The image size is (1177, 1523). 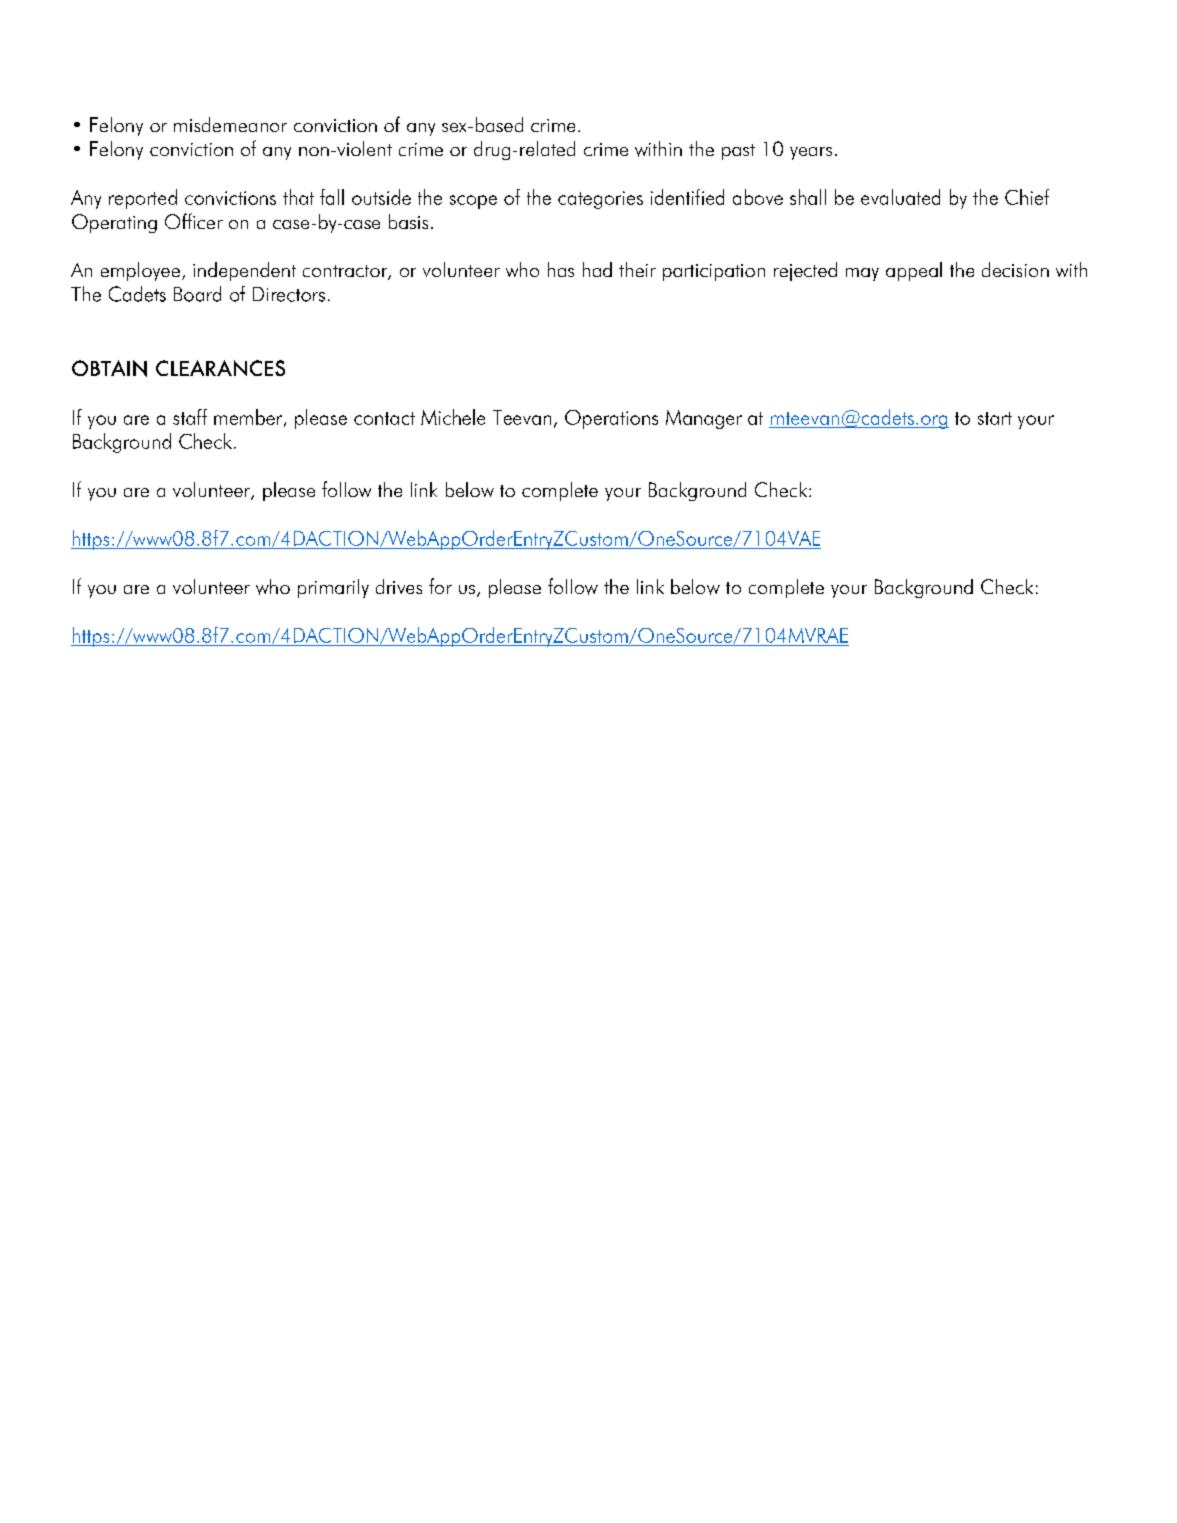 I want to click on CLEARANCES, so click(x=220, y=368).
